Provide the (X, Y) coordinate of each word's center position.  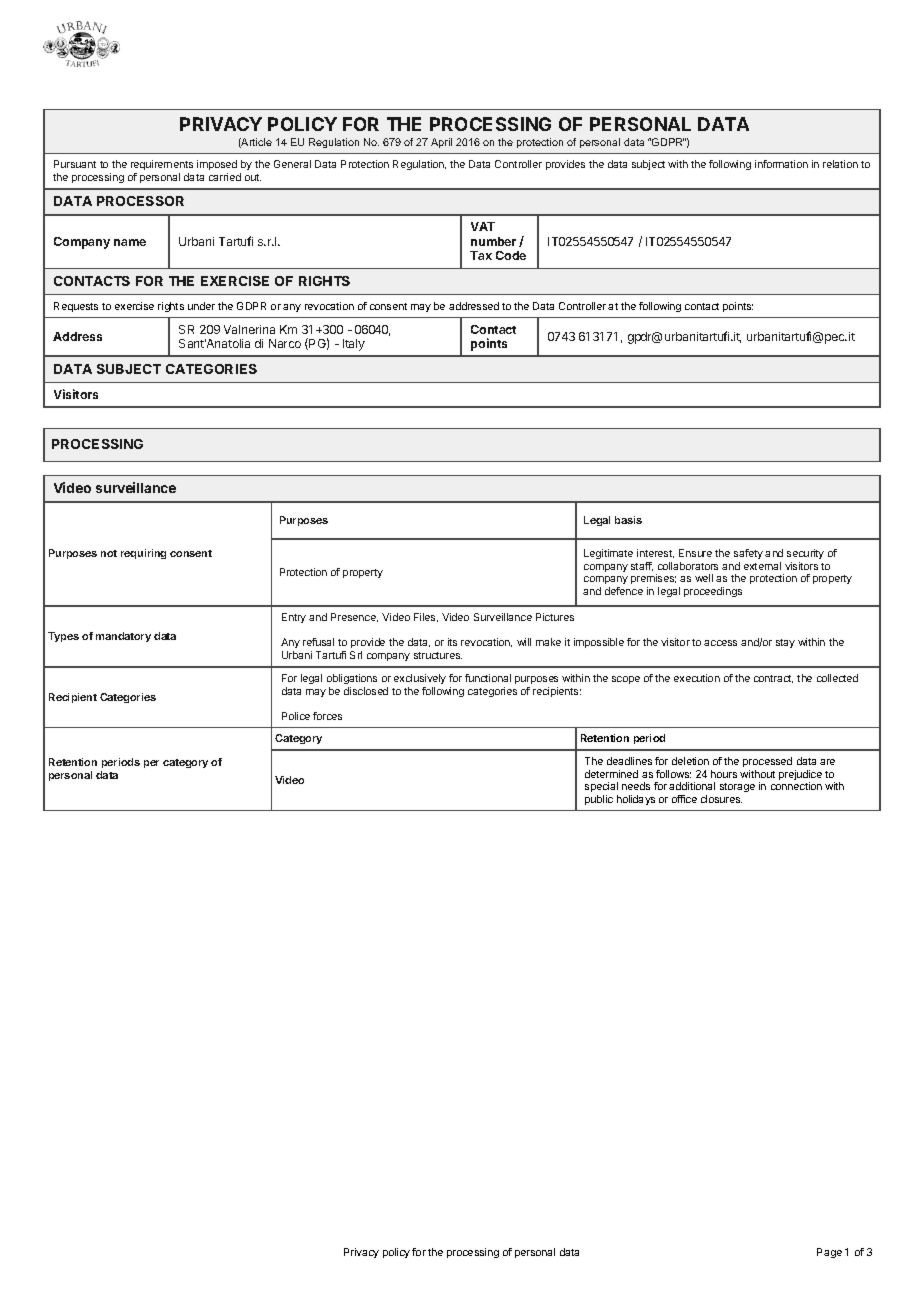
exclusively (420, 679)
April (441, 143)
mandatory (123, 637)
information (781, 164)
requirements (162, 167)
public (599, 800)
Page (829, 1253)
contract (773, 679)
